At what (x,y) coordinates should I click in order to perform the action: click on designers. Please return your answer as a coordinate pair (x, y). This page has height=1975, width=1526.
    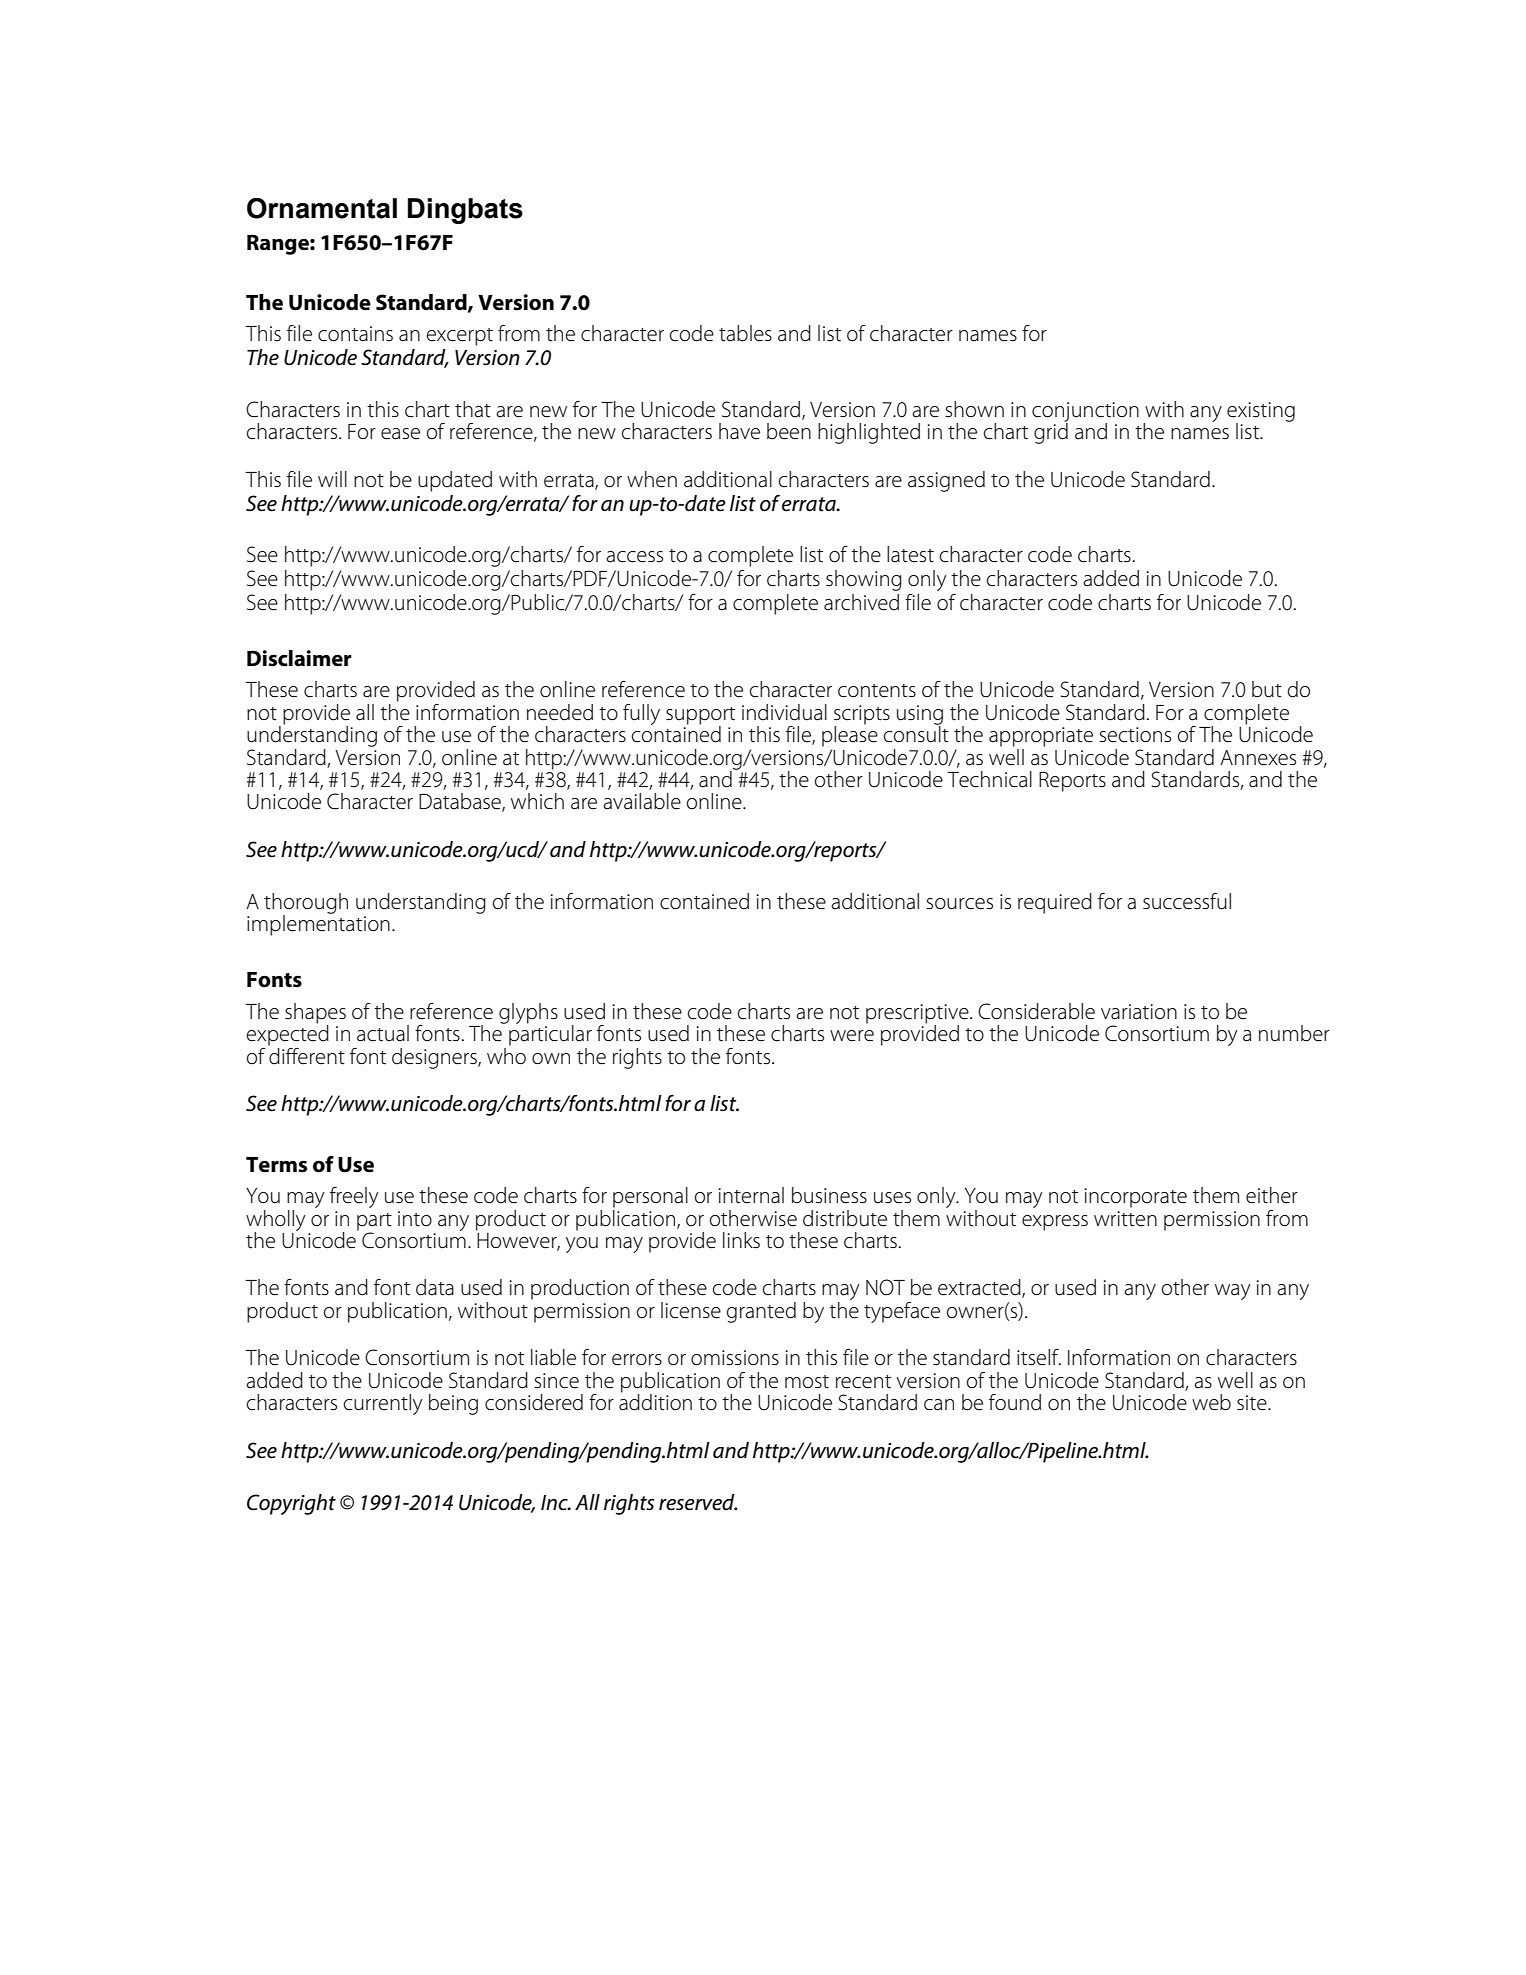
    Looking at the image, I should click on (435, 1058).
